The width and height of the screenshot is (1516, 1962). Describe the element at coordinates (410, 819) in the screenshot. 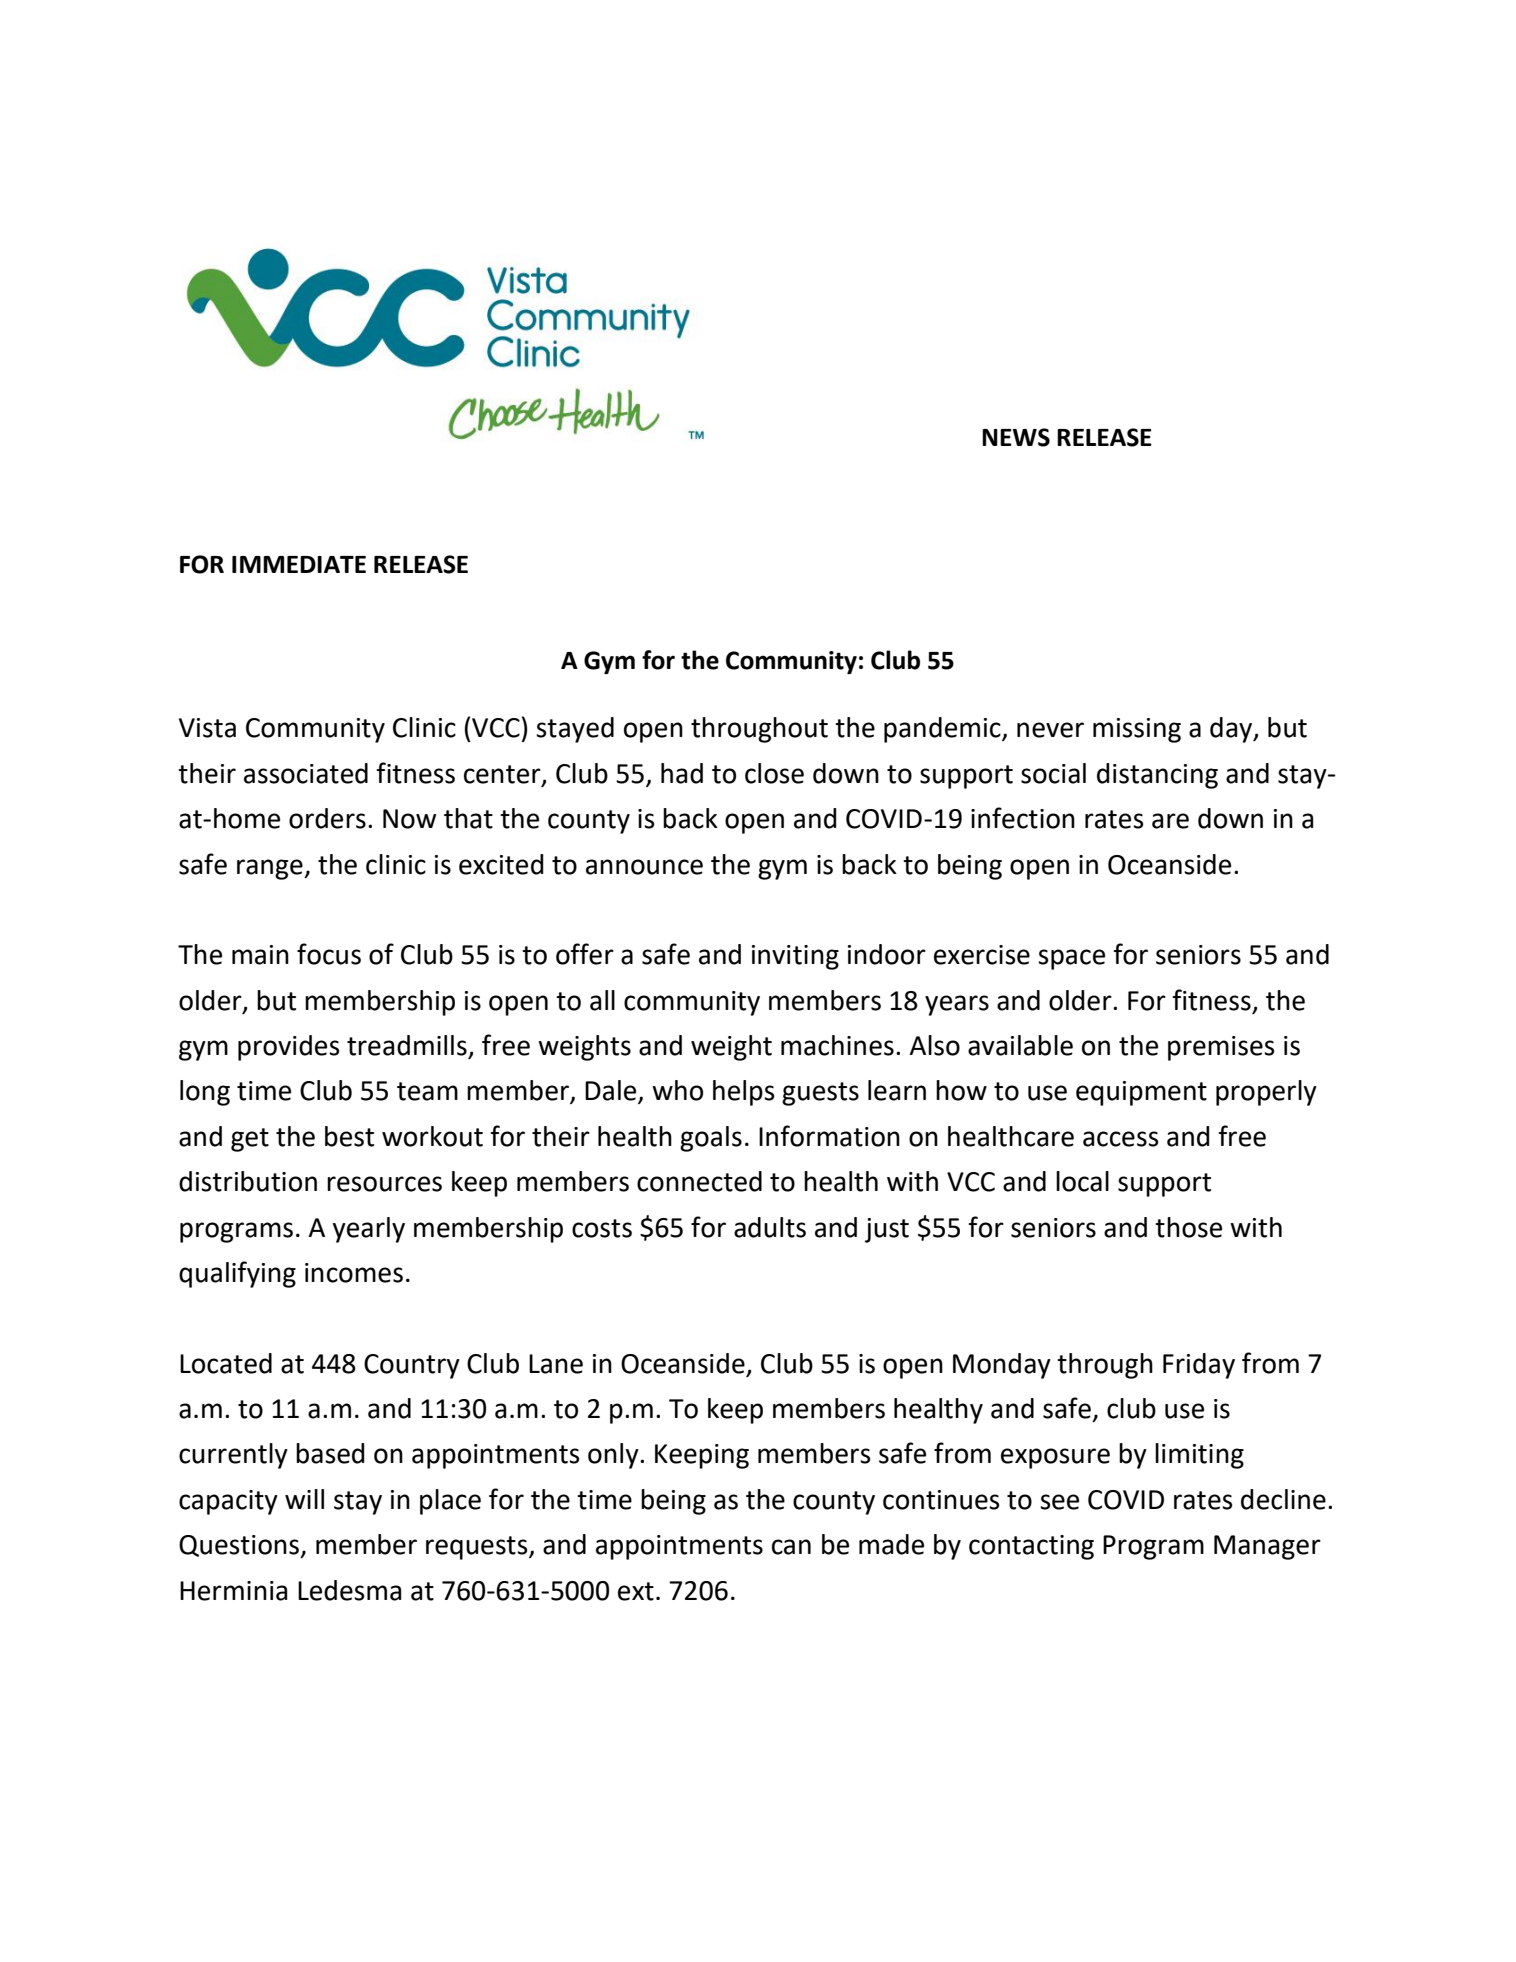

I see `Now` at that location.
